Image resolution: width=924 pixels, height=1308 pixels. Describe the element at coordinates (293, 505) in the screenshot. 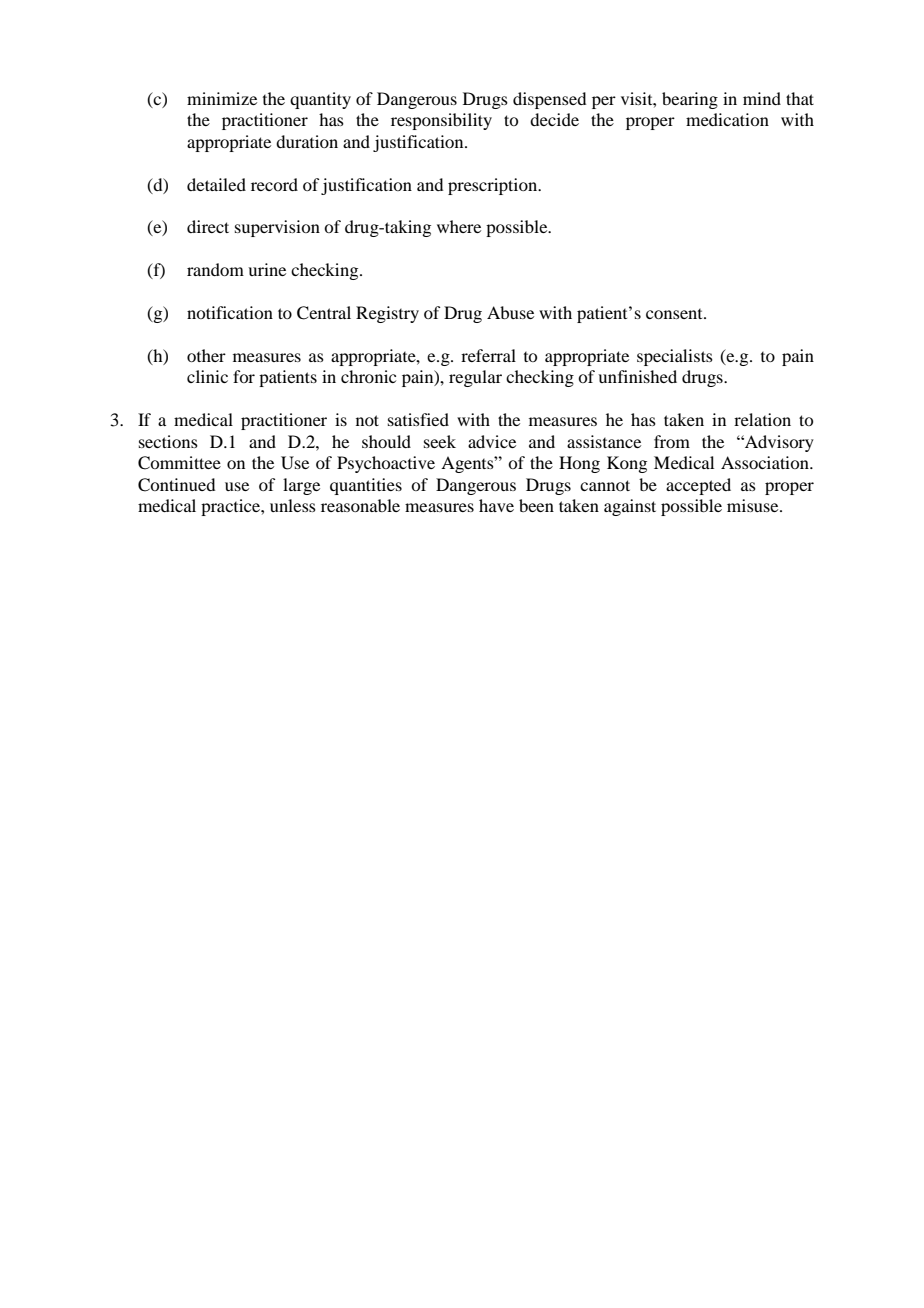

I see `unless` at that location.
